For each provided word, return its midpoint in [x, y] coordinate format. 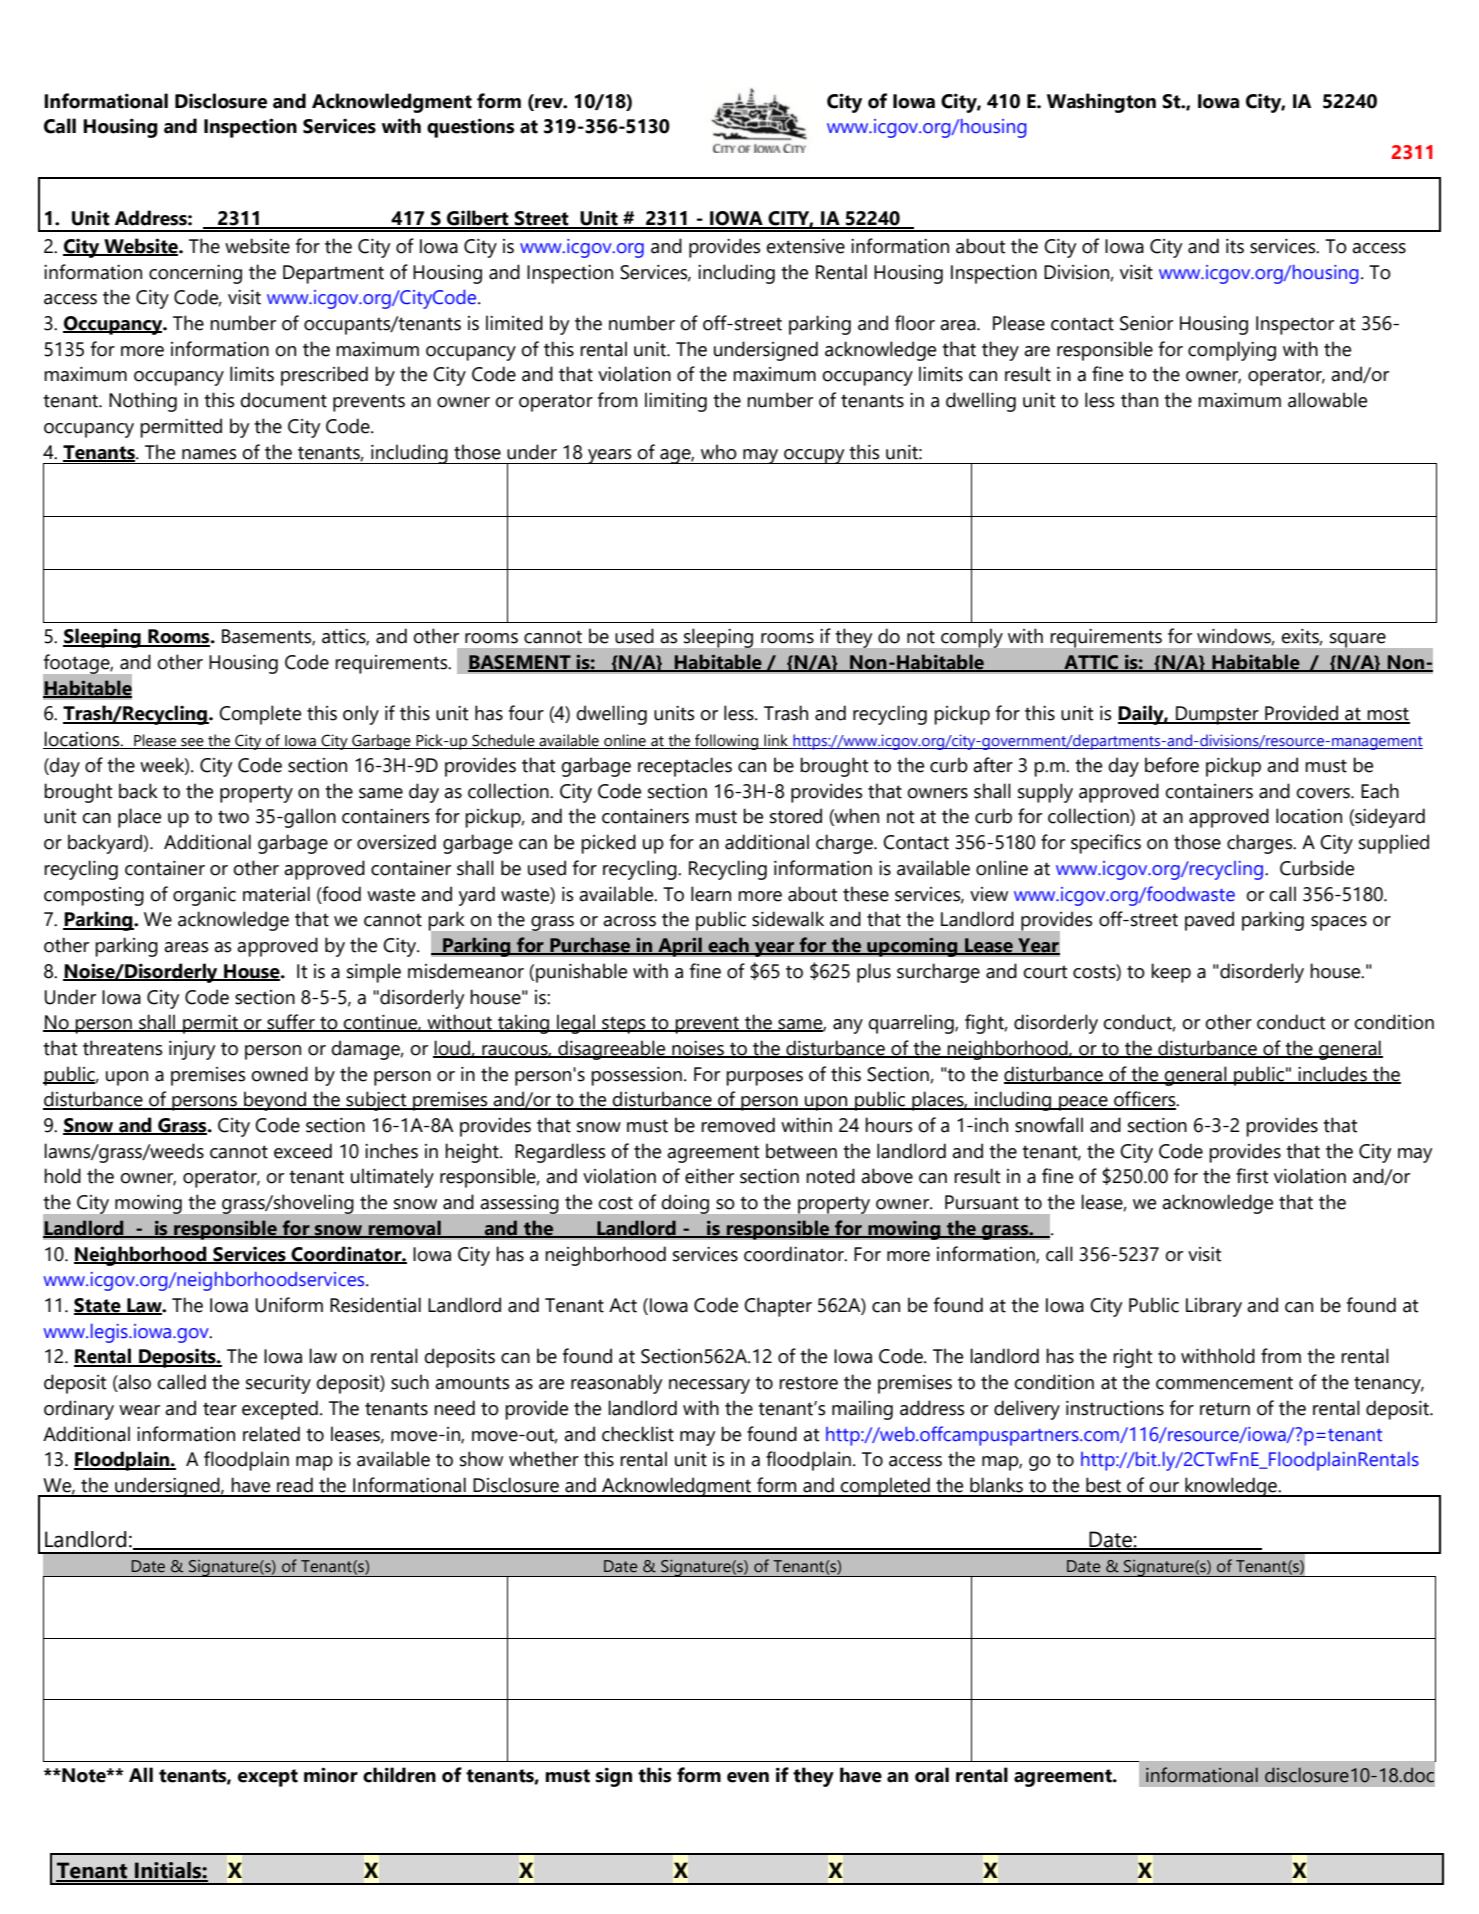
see [192, 743]
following [726, 742]
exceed [303, 1151]
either [709, 1176]
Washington [1101, 103]
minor [331, 1775]
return [1225, 1409]
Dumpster [1217, 715]
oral [932, 1775]
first [1252, 1176]
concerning [195, 274]
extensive [805, 246]
